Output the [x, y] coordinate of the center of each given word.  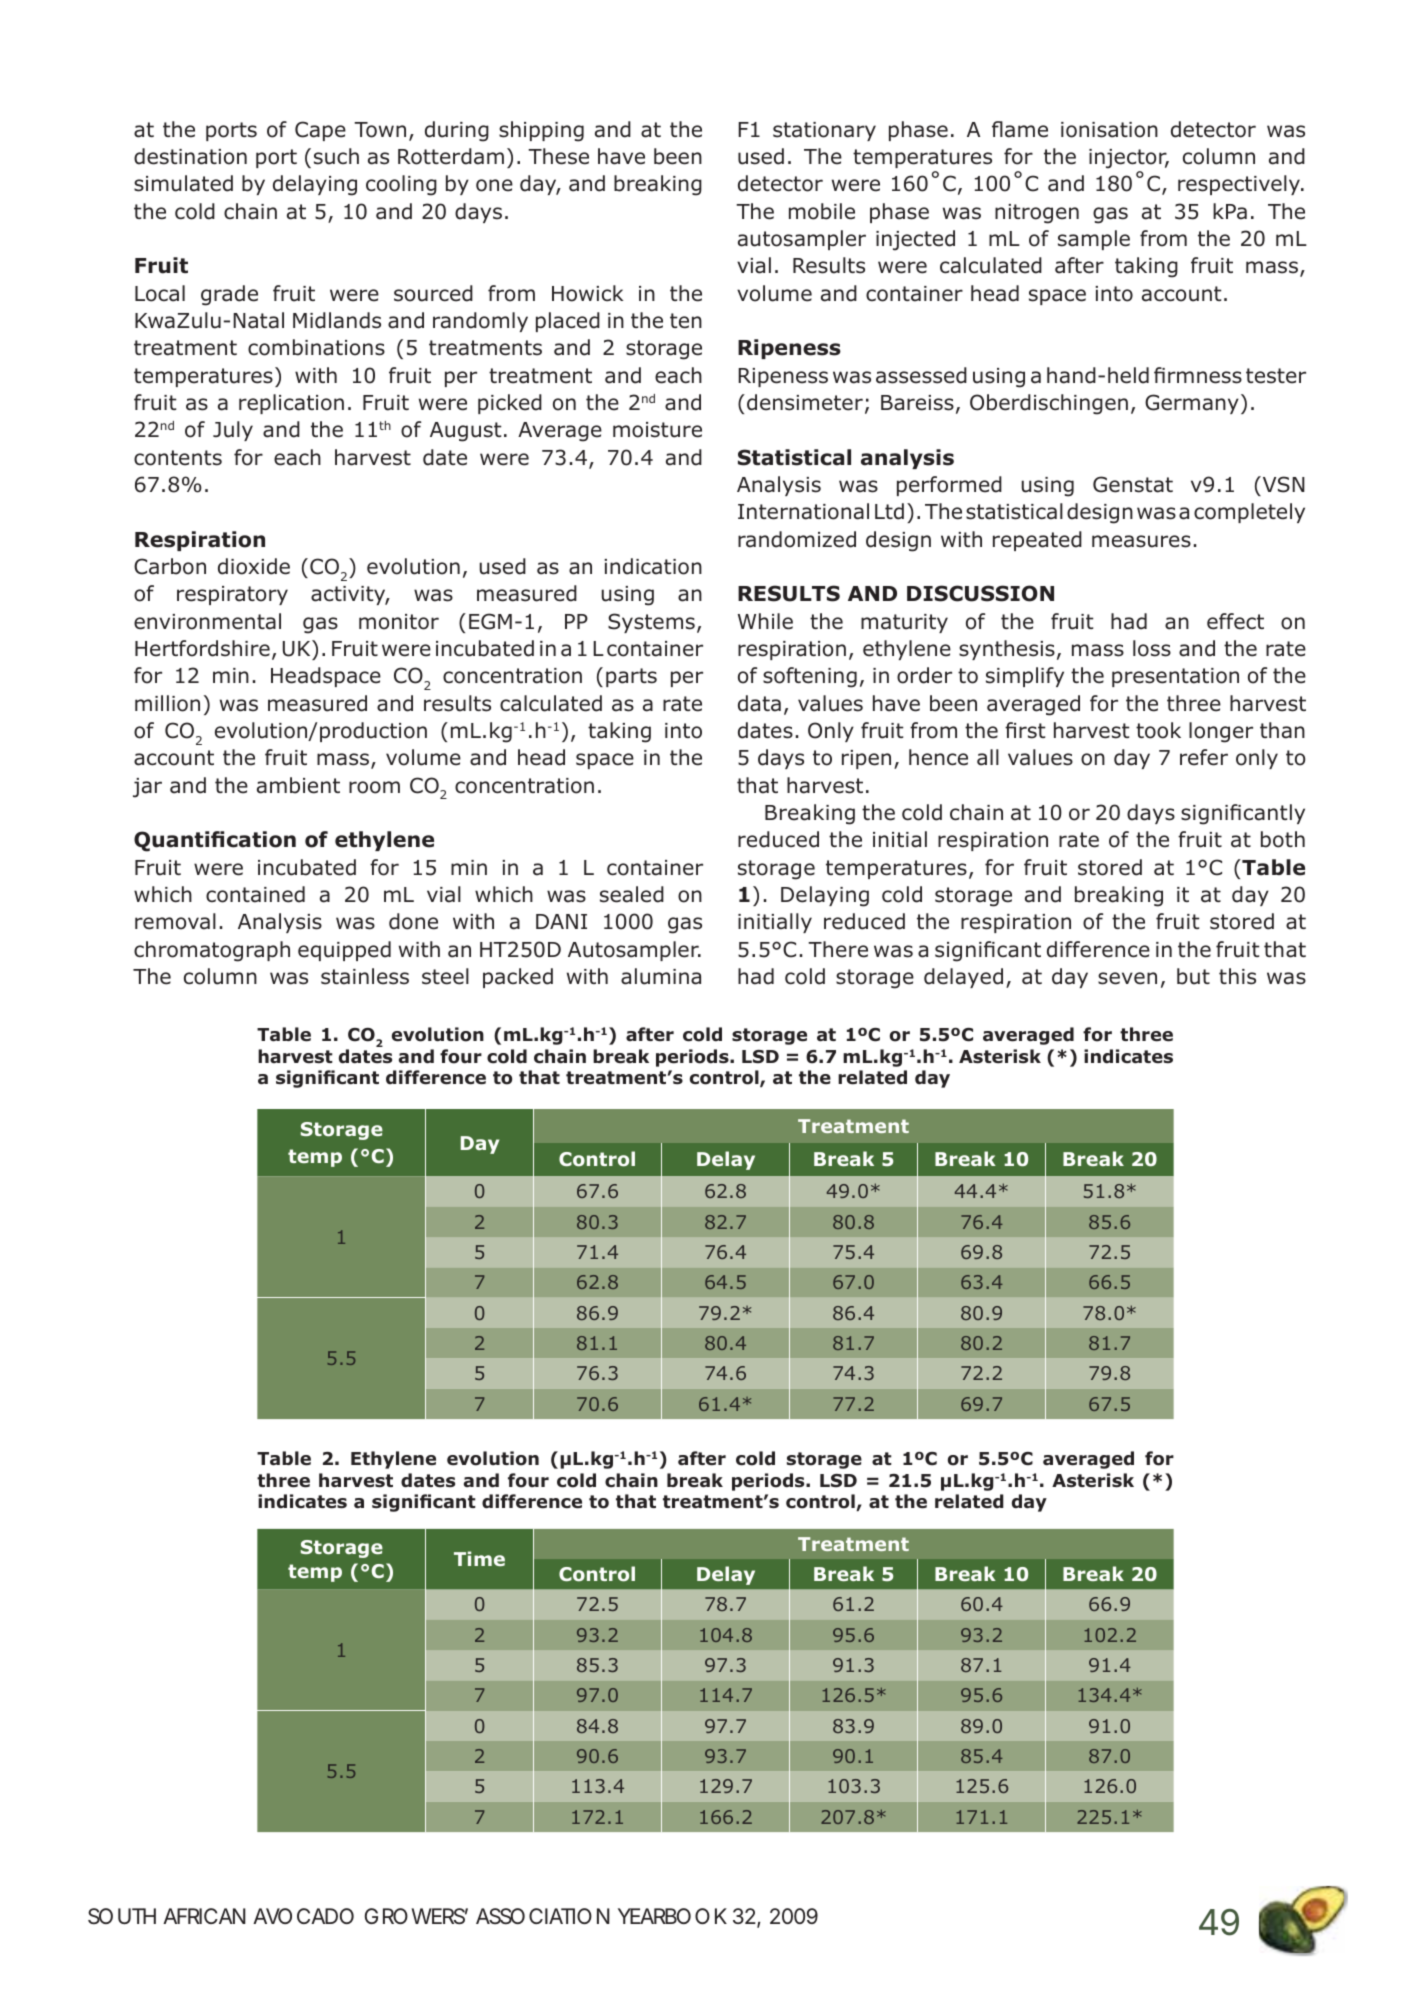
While [765, 621]
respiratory [232, 595]
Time [479, 1558]
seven [1127, 978]
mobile [822, 211]
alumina [661, 976]
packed [518, 978]
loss [1152, 648]
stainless [365, 976]
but [1193, 976]
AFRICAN [204, 1916]
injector [1129, 159]
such [336, 156]
